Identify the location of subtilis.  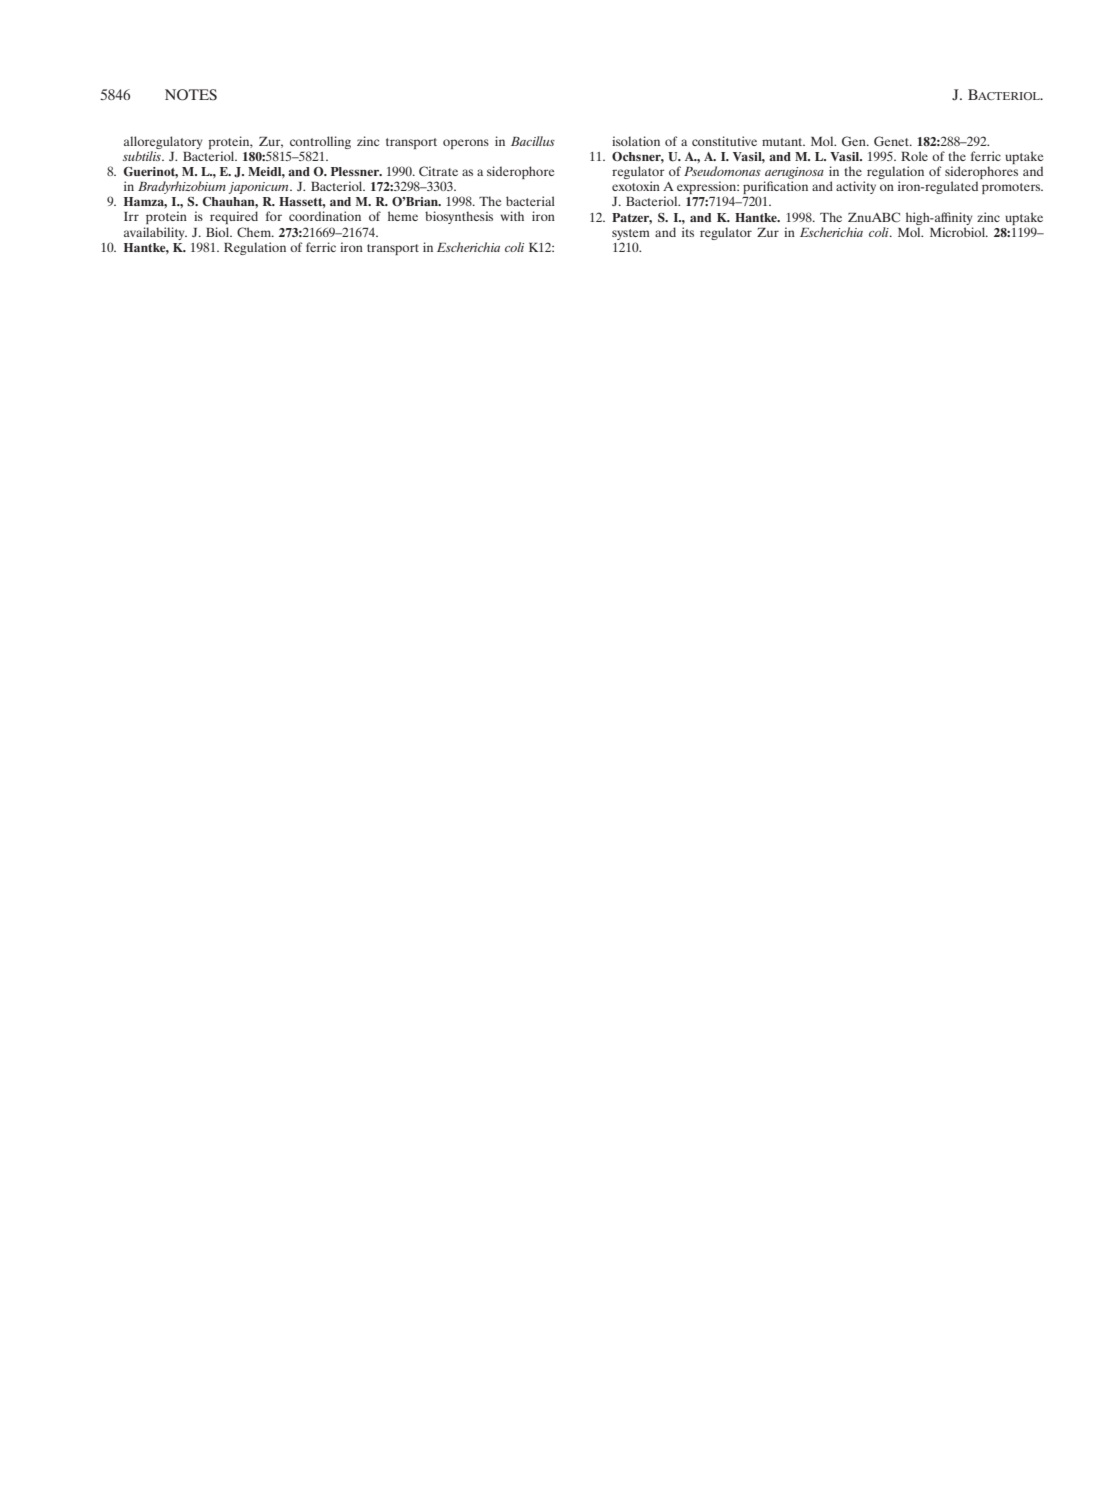
(143, 156).
